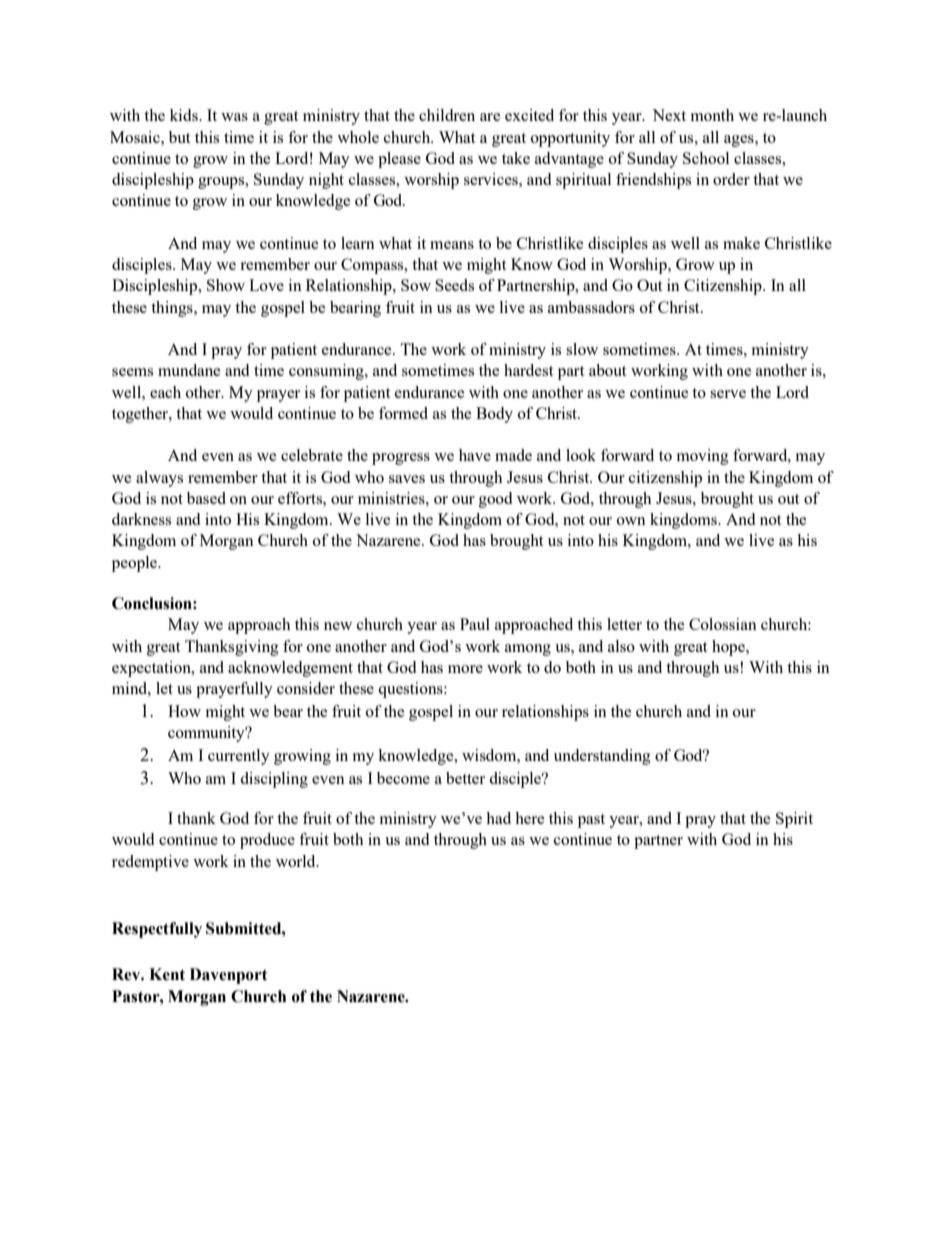 The width and height of the image is (952, 1233). What do you see at coordinates (179, 137) in the image?
I see `but` at bounding box center [179, 137].
